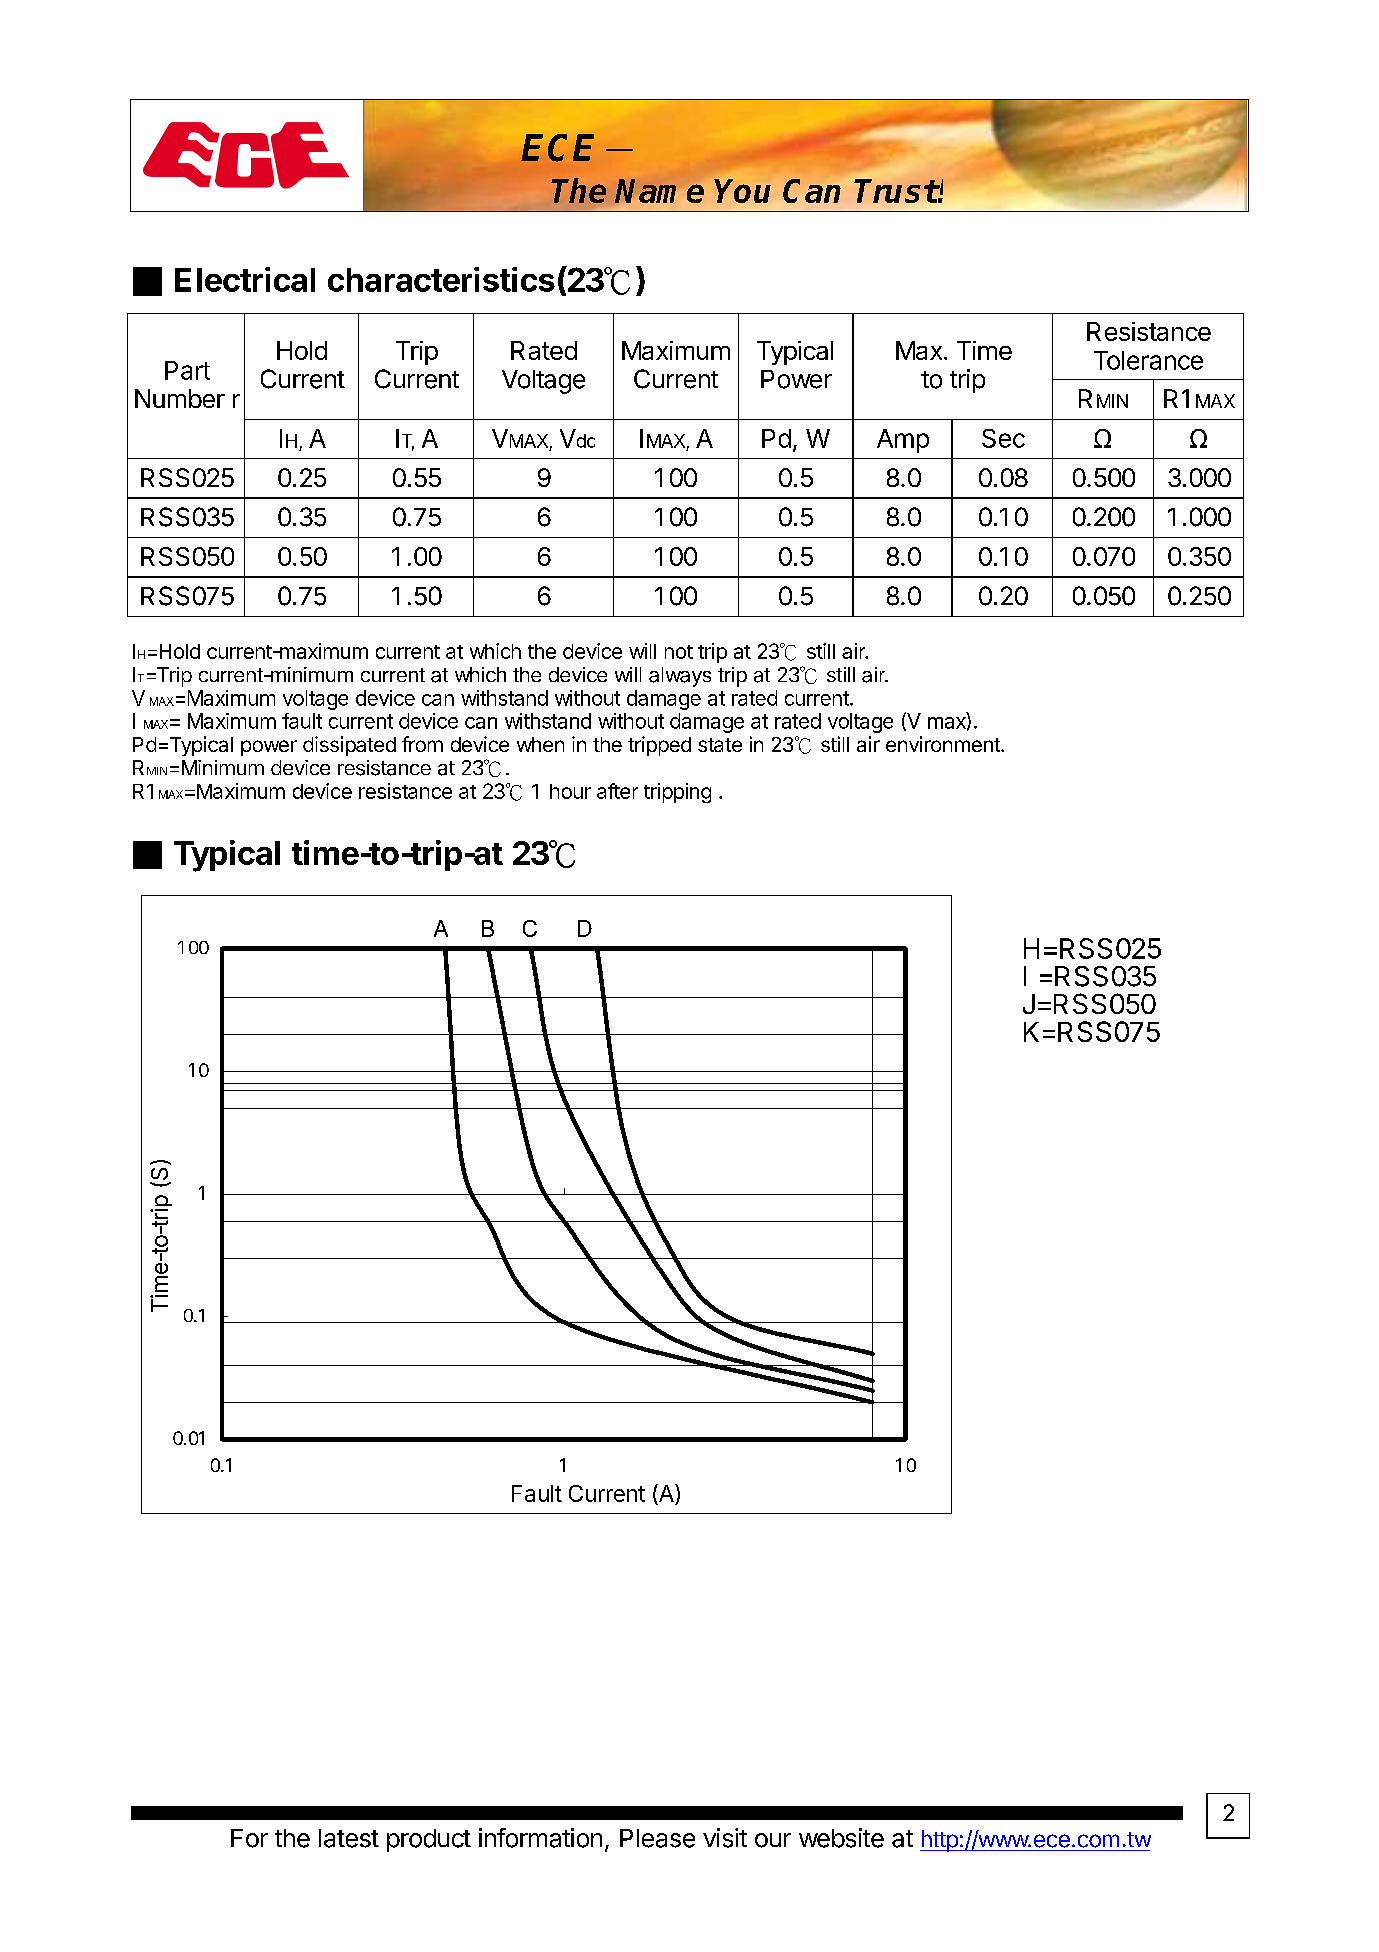 This document has width=1379, height=1952. Describe the element at coordinates (659, 191) in the document. I see `Name` at that location.
